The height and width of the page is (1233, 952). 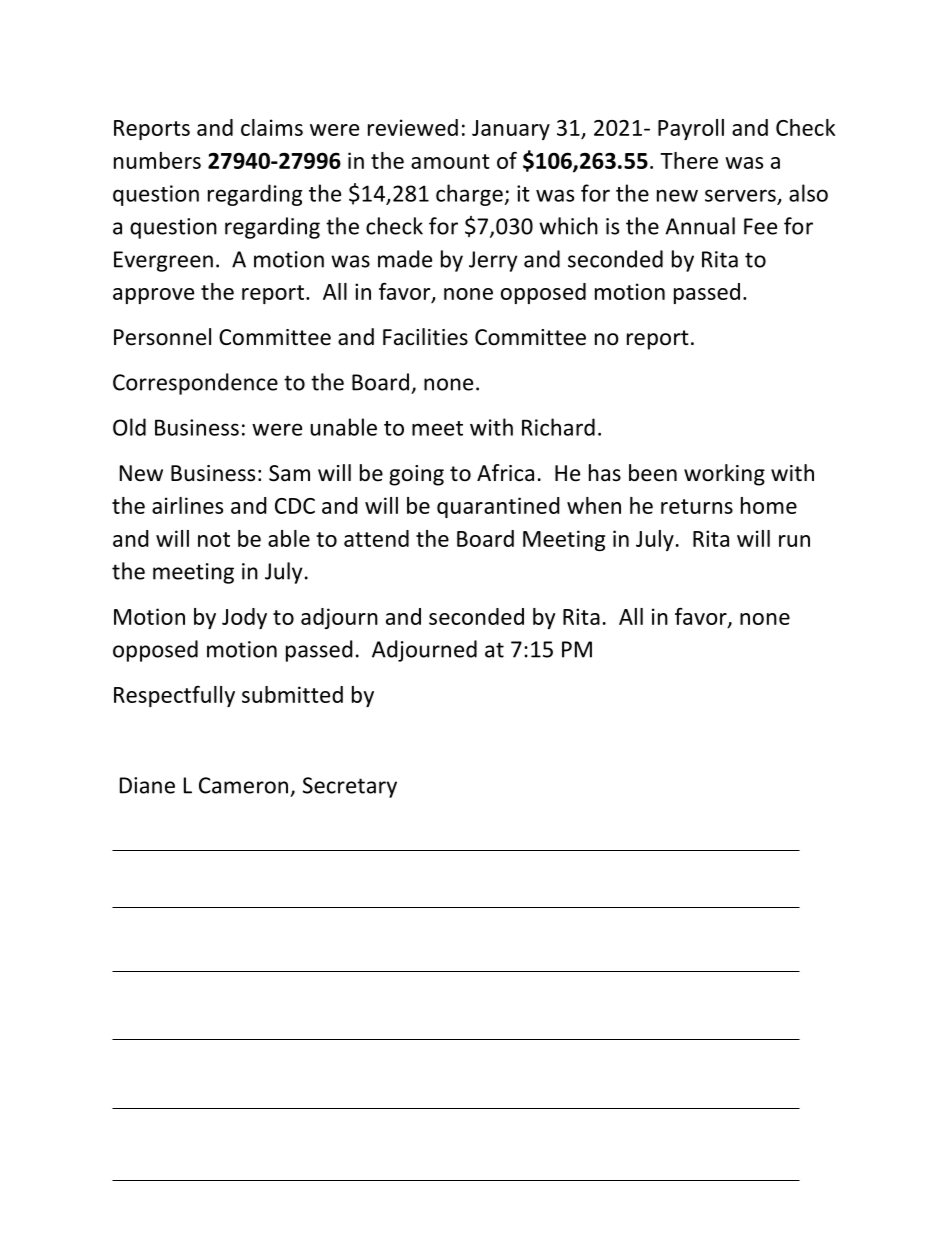 I want to click on amount, so click(x=450, y=161).
